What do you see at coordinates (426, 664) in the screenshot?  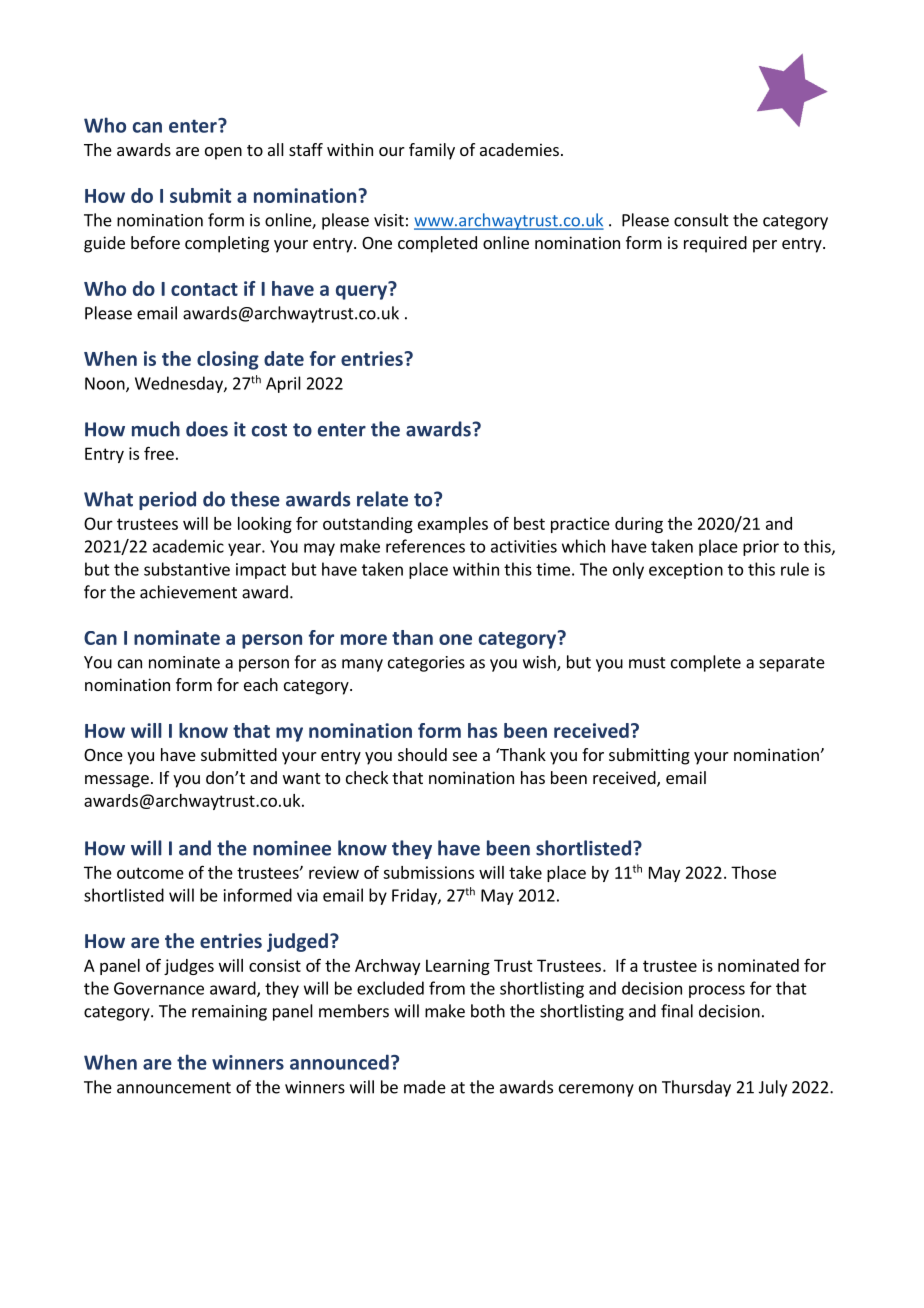 I see `categories` at bounding box center [426, 664].
